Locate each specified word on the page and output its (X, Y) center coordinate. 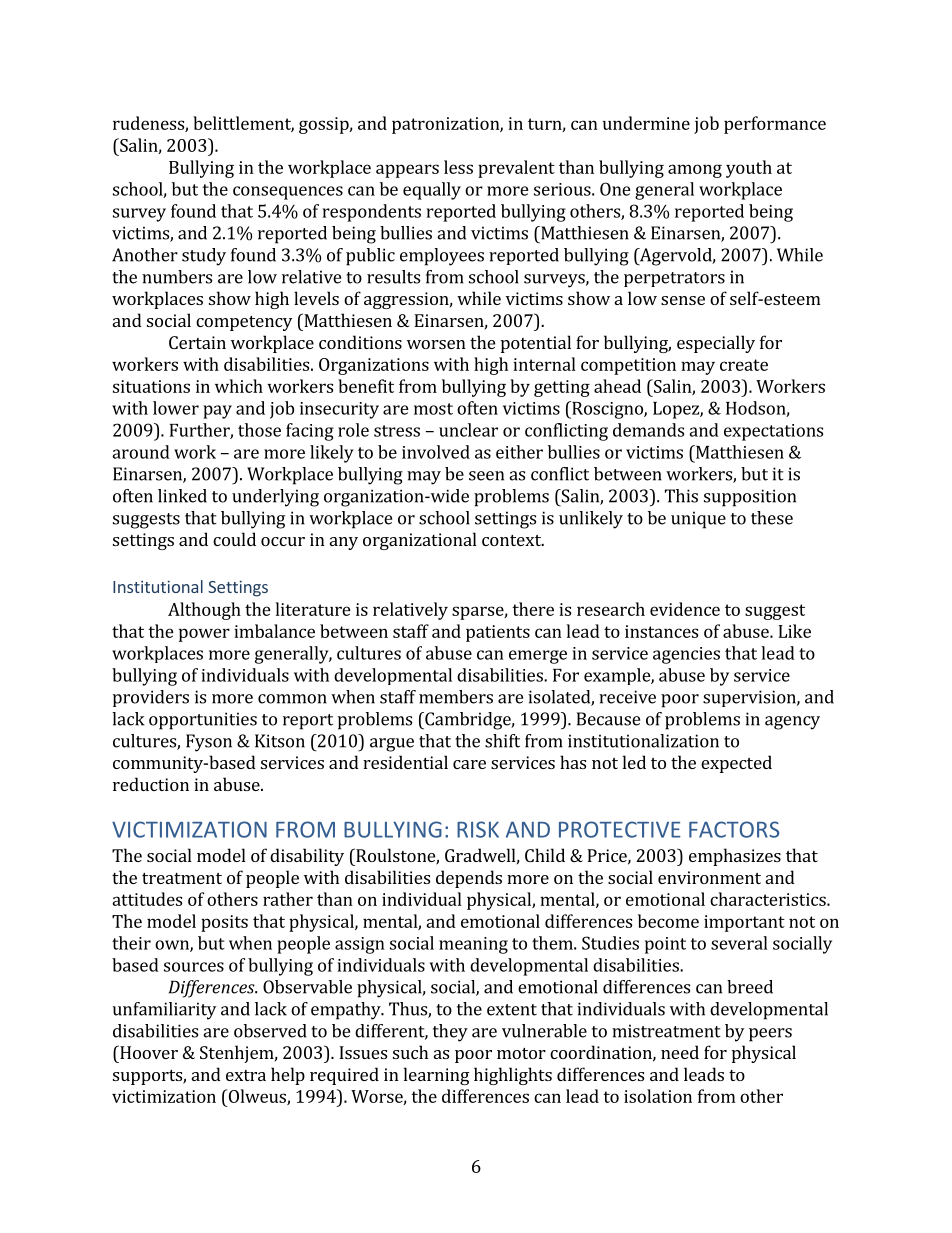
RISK (478, 829)
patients (498, 633)
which (239, 386)
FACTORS (734, 829)
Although (204, 611)
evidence (685, 609)
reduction (151, 784)
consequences (288, 193)
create (744, 365)
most (433, 409)
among (695, 171)
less (458, 167)
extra (246, 1075)
